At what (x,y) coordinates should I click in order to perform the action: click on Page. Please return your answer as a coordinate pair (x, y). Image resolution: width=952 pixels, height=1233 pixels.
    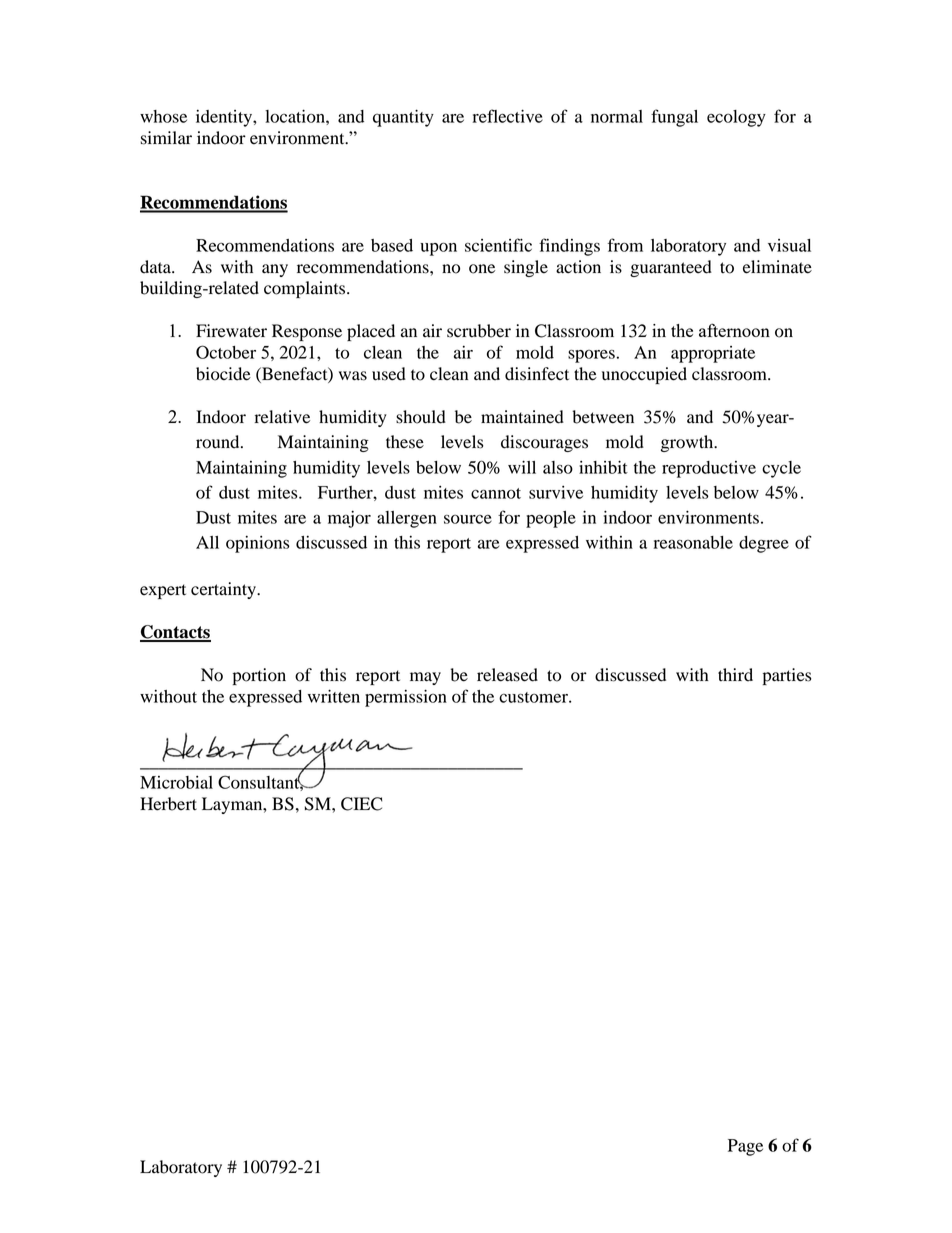
    Looking at the image, I should click on (745, 1147).
